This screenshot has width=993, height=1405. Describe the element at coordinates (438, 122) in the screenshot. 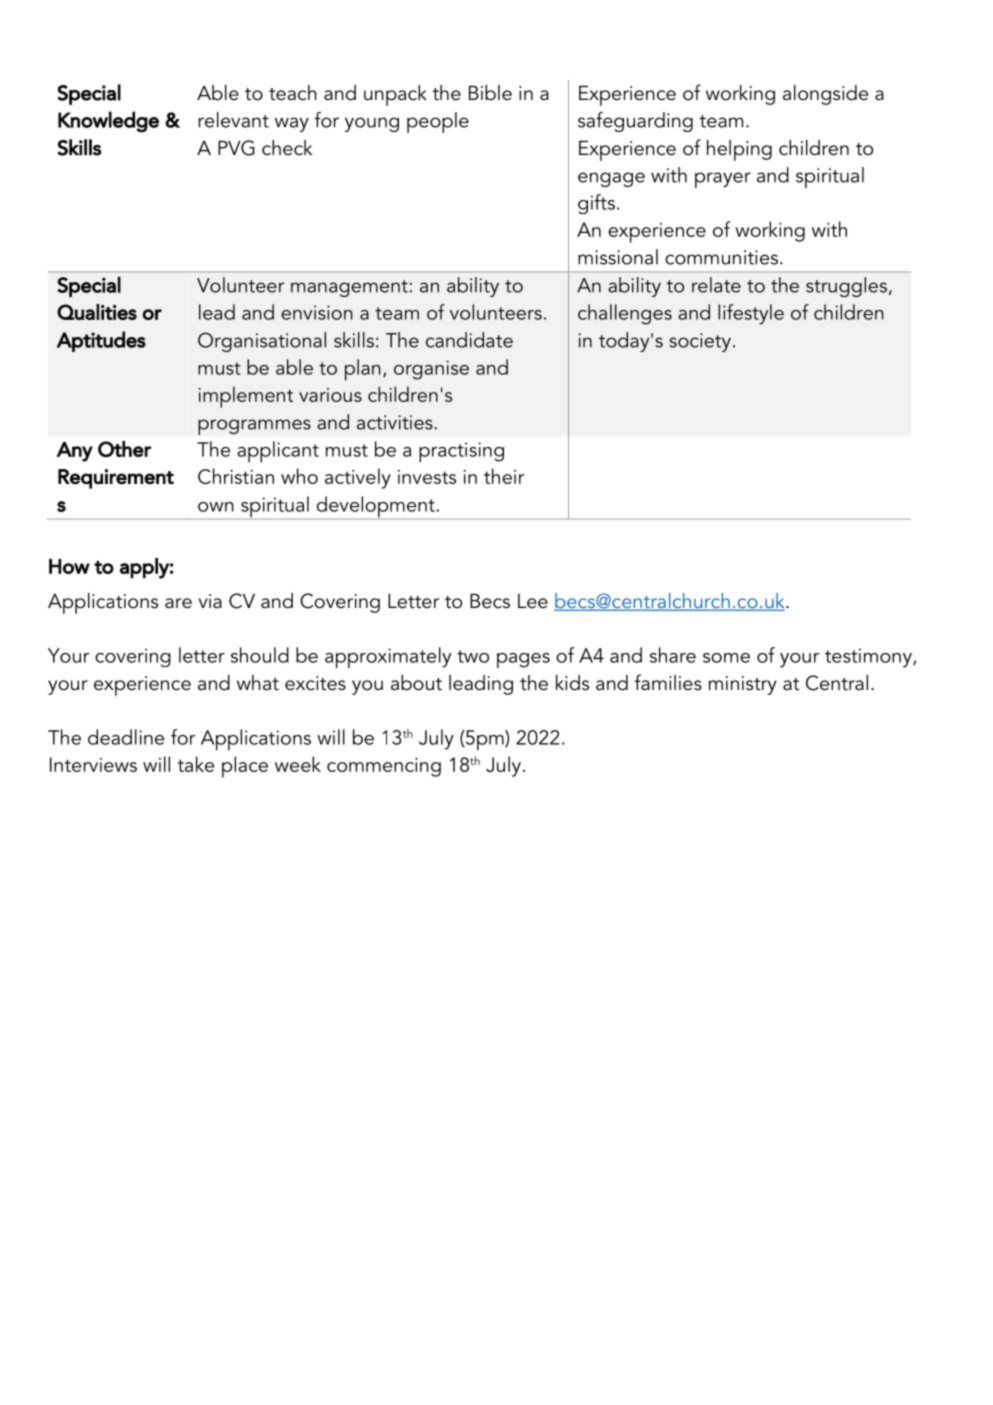

I see `people` at that location.
